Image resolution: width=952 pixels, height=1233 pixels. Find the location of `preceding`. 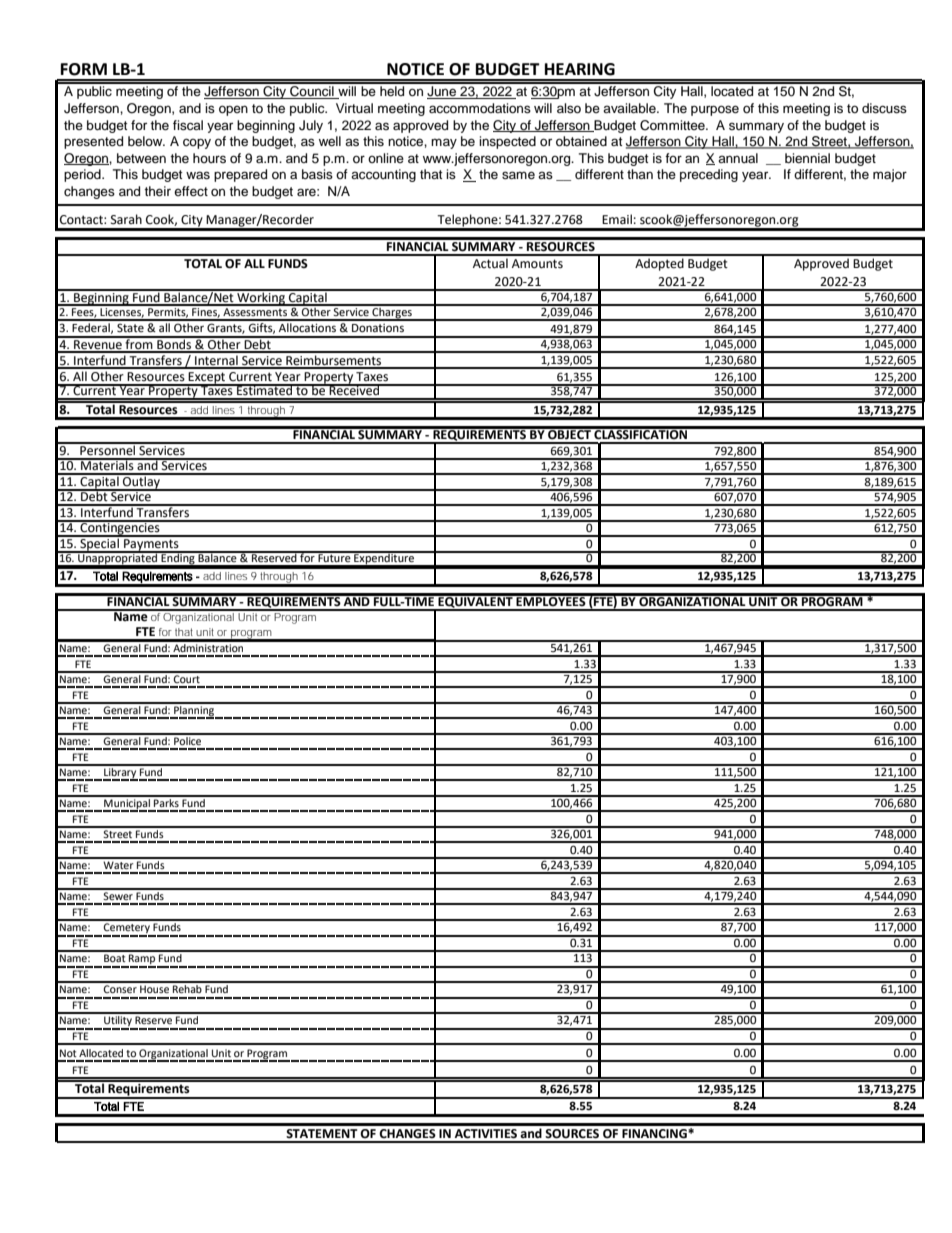

preceding is located at coordinates (709, 175).
